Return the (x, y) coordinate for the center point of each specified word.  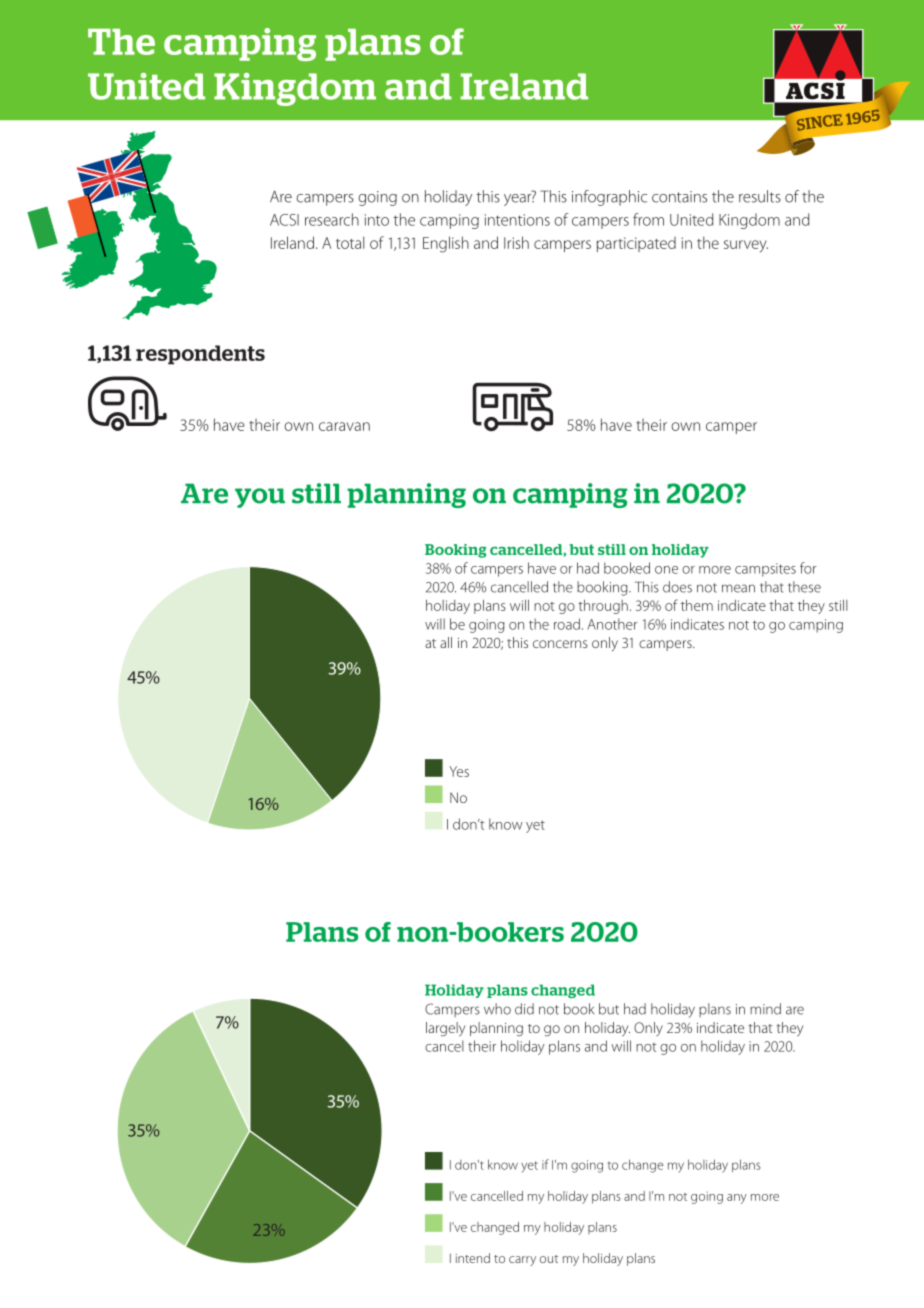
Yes (459, 771)
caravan (344, 426)
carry (522, 1261)
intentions (517, 220)
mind (765, 1009)
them (697, 605)
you (260, 498)
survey (746, 246)
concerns (560, 644)
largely (445, 1029)
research (332, 219)
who (497, 1009)
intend (473, 1258)
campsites (765, 570)
